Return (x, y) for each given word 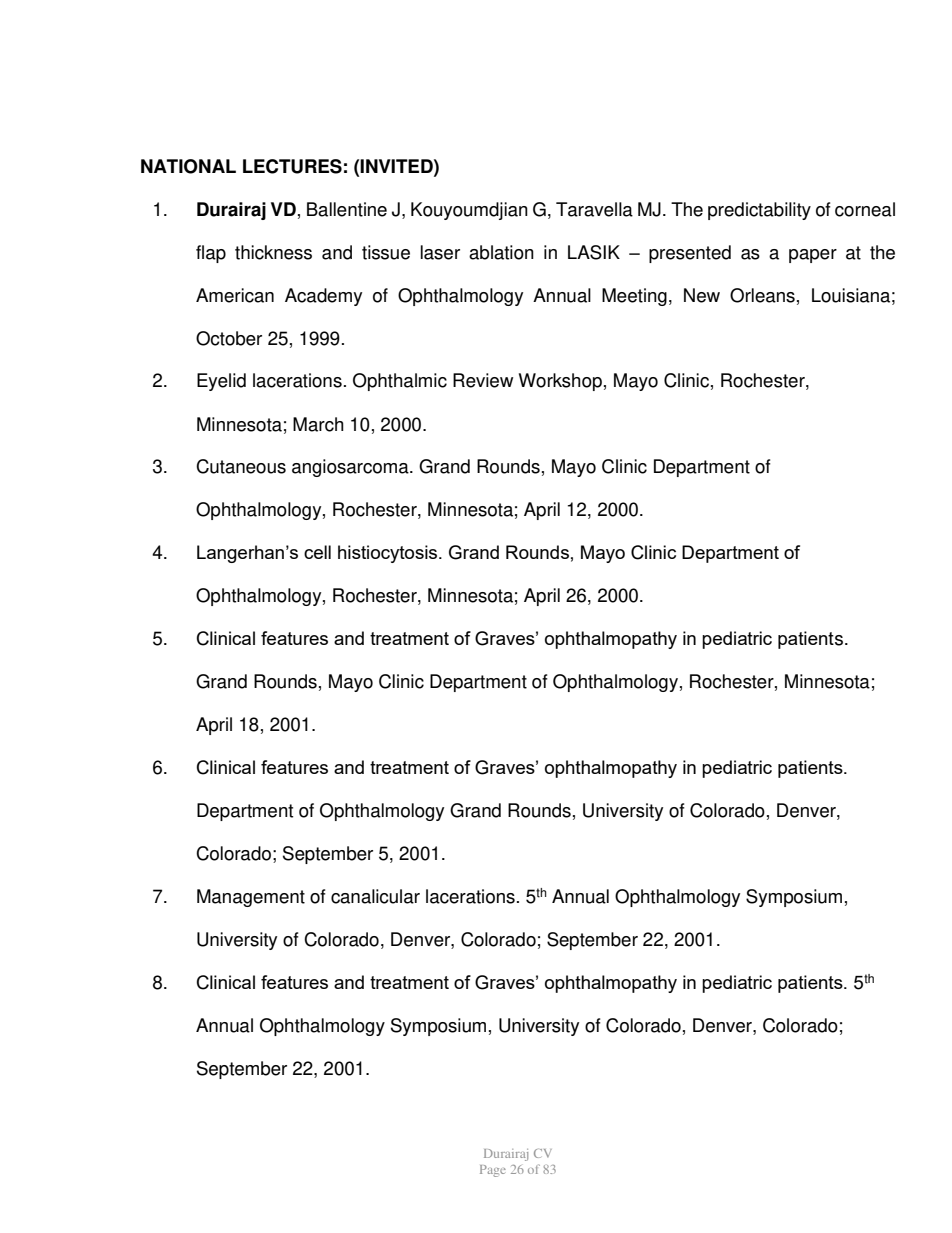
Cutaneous (241, 466)
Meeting (634, 297)
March (318, 424)
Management (251, 898)
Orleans (762, 295)
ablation (501, 252)
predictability (759, 211)
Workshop (560, 382)
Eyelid (221, 382)
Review (483, 380)
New (702, 295)
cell (317, 552)
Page (493, 1171)
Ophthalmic (400, 382)
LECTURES (292, 166)
